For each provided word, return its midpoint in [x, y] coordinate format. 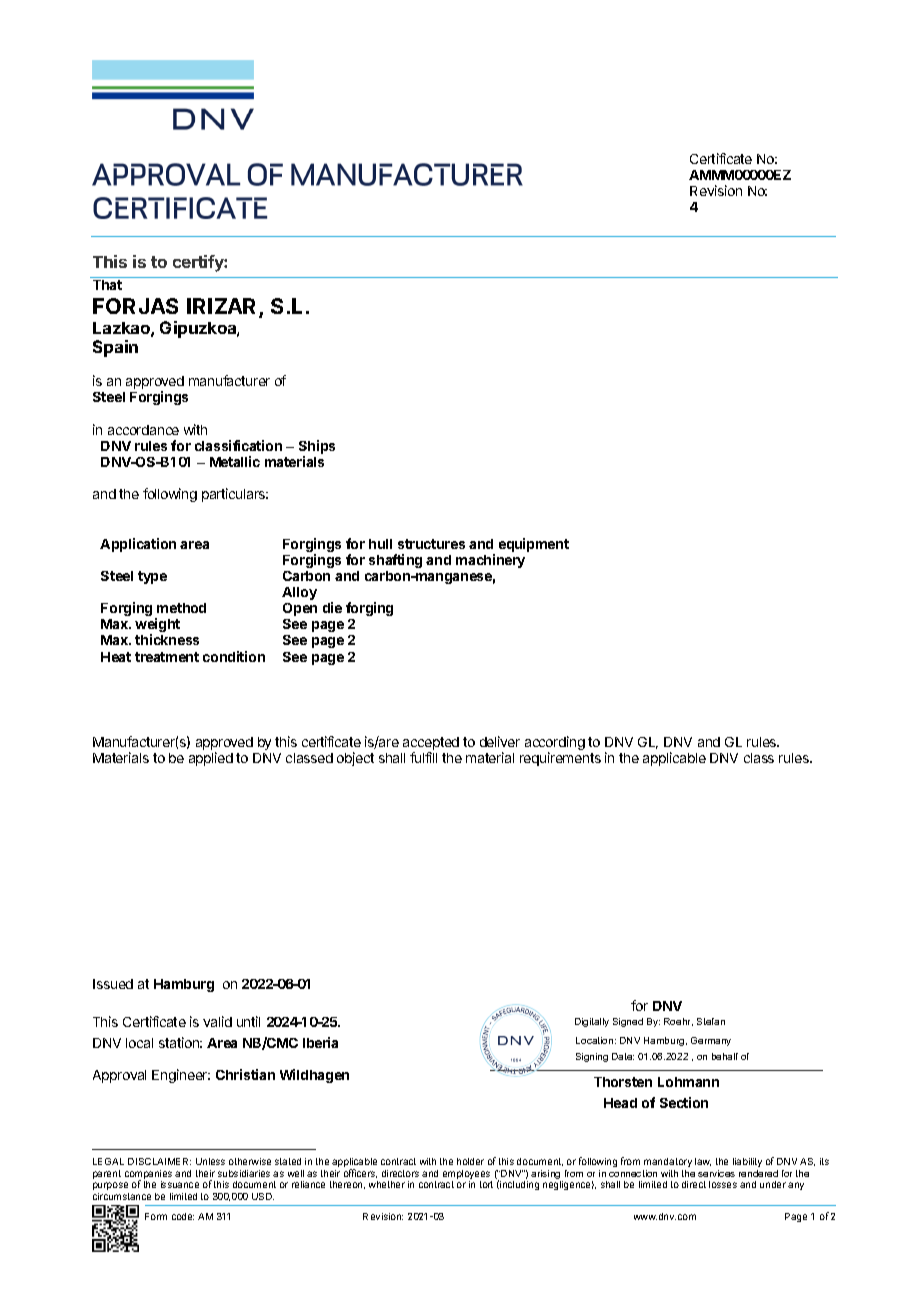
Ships [317, 448]
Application [138, 545]
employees [467, 1176]
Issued [113, 984]
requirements [560, 759]
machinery [490, 561]
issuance [180, 1184]
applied [211, 759]
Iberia [320, 1042]
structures [431, 544]
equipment [534, 545]
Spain [115, 348]
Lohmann [688, 1082]
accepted [431, 745]
